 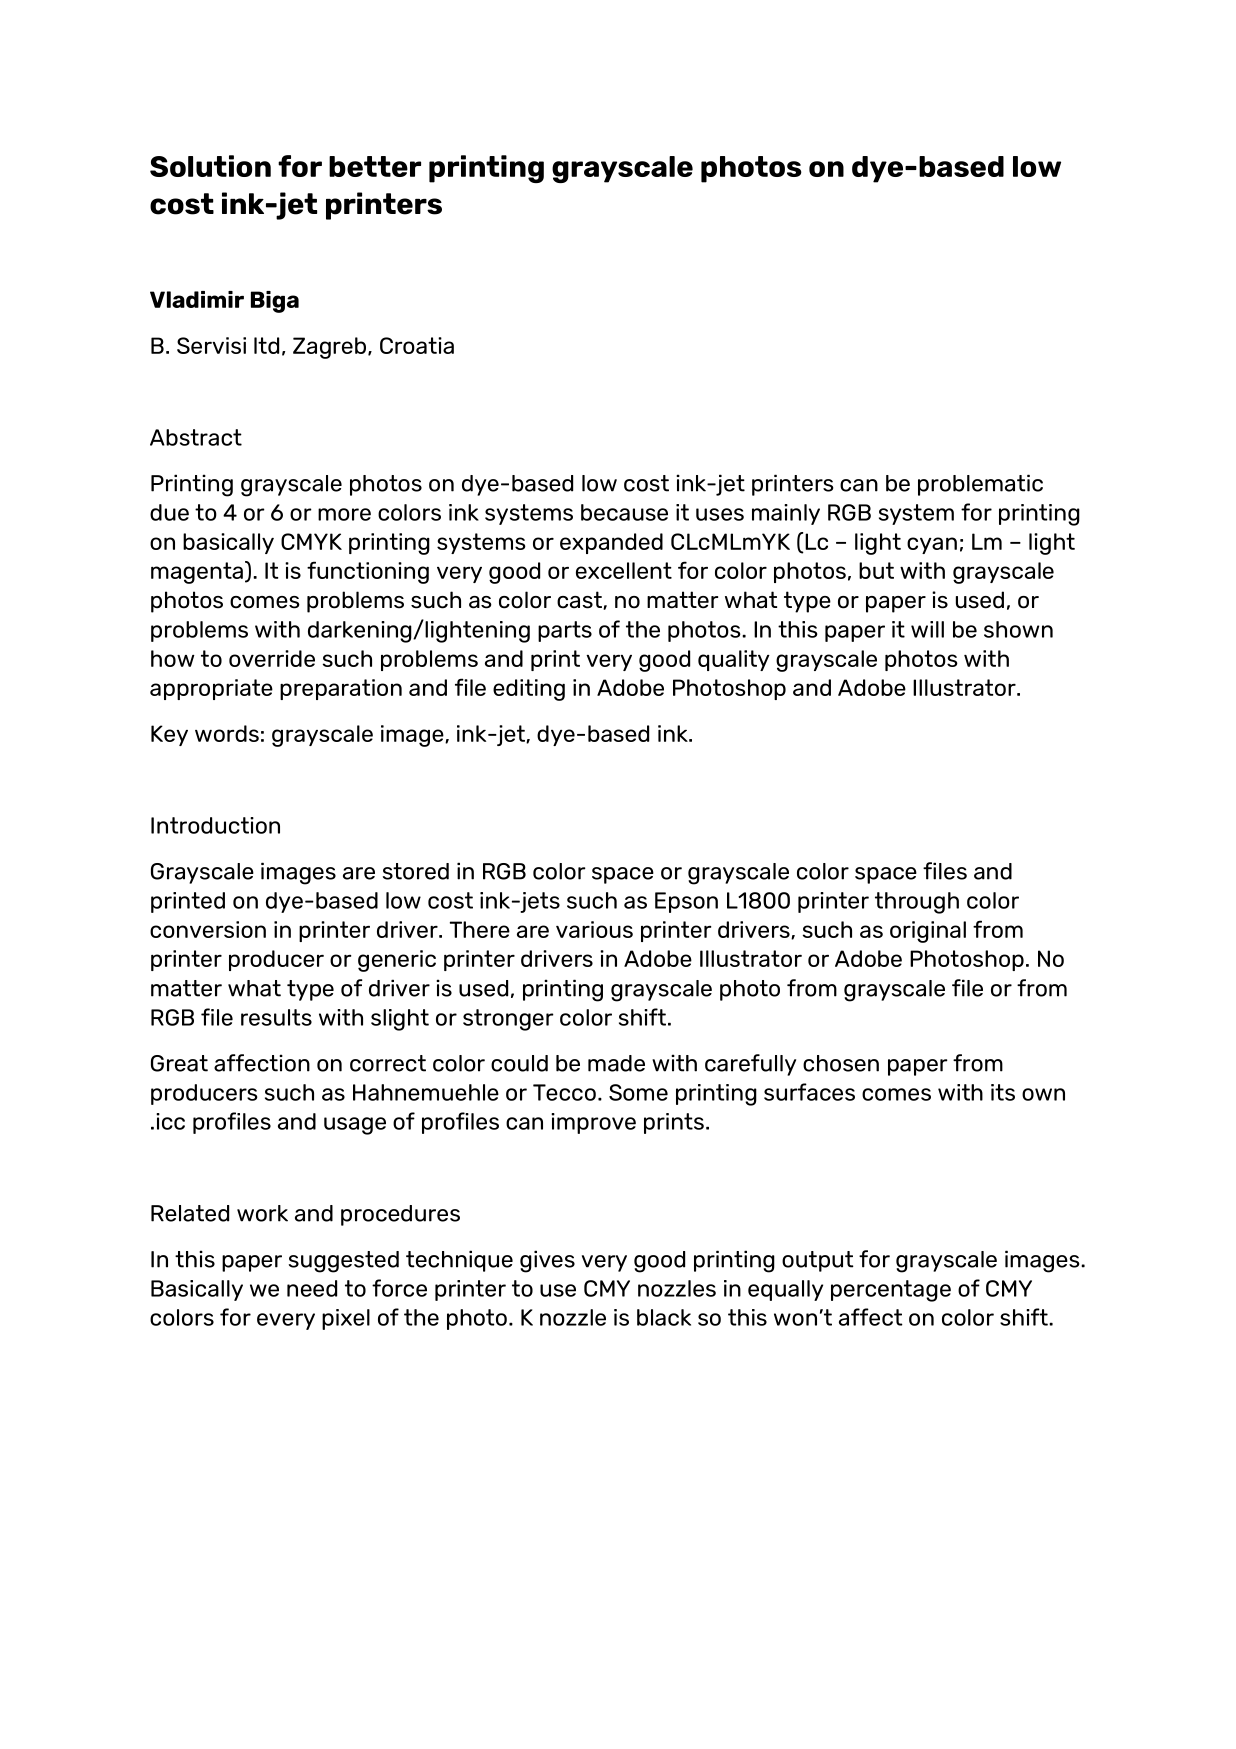 What do you see at coordinates (927, 629) in the image?
I see `will` at bounding box center [927, 629].
